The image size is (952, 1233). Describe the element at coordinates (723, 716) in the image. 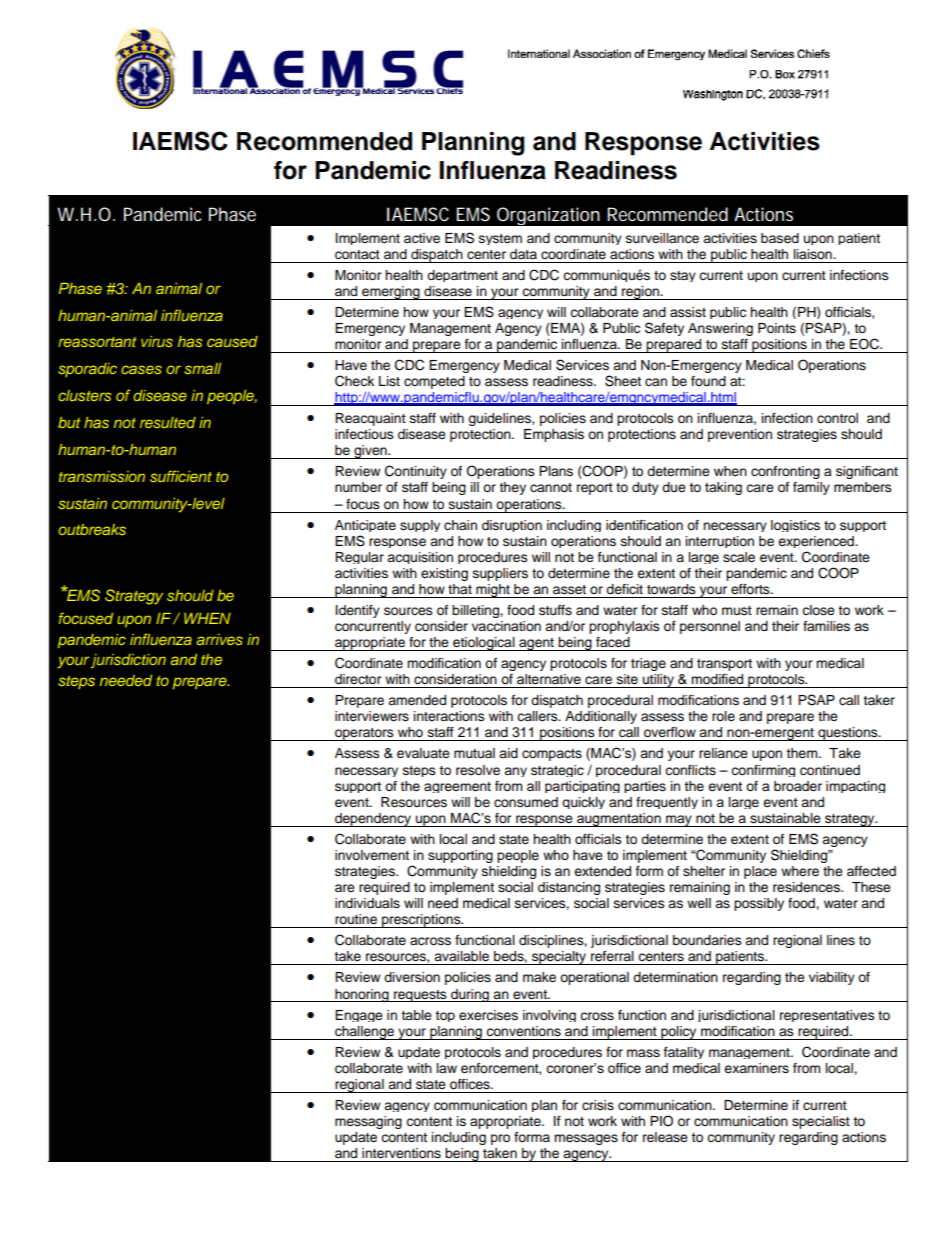

I see `role` at that location.
